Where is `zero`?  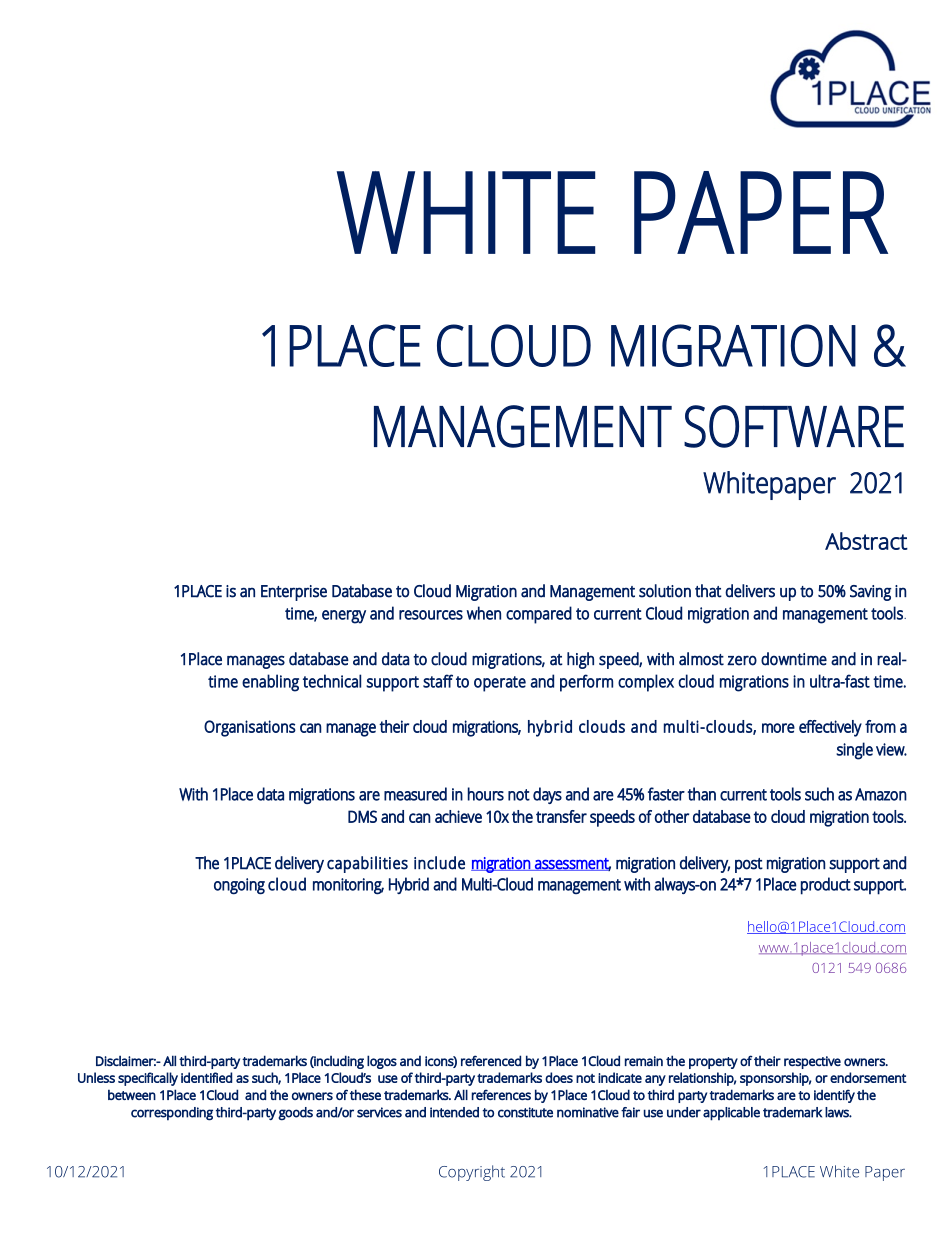
zero is located at coordinates (742, 660).
